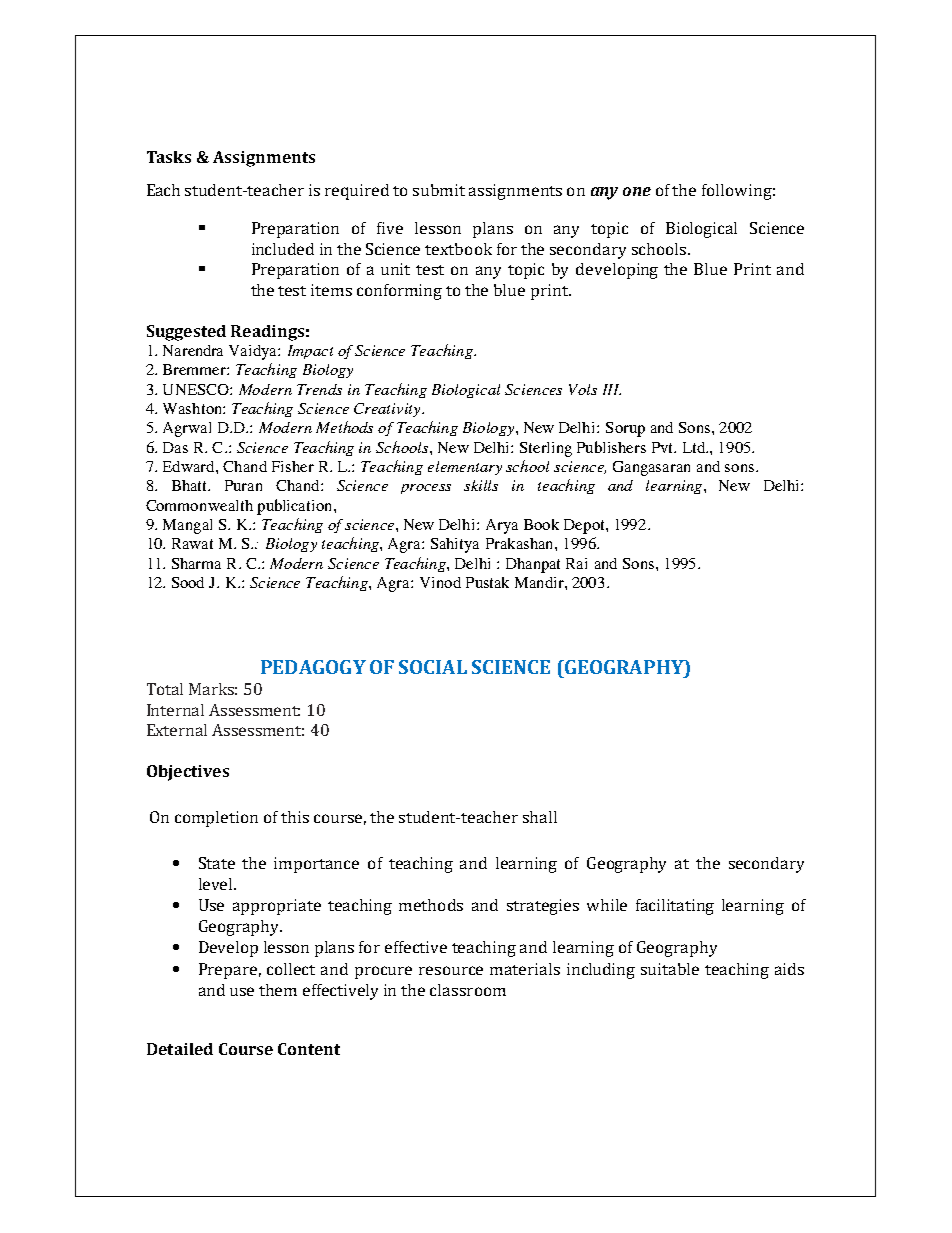  I want to click on classroom, so click(468, 990).
